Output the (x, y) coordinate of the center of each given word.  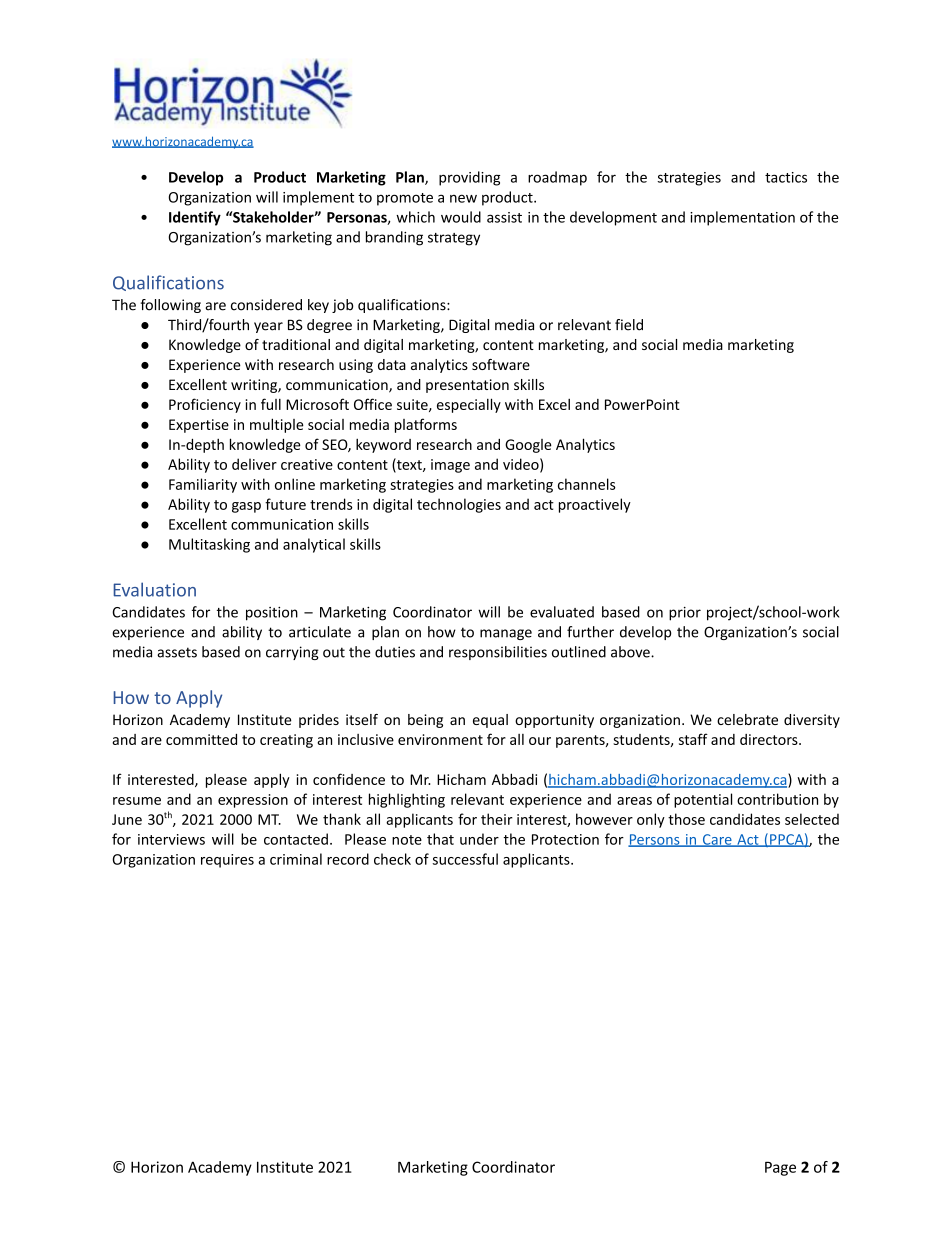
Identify (195, 218)
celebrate (747, 719)
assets (177, 652)
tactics (786, 177)
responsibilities (498, 653)
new (463, 198)
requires (227, 861)
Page (780, 1168)
